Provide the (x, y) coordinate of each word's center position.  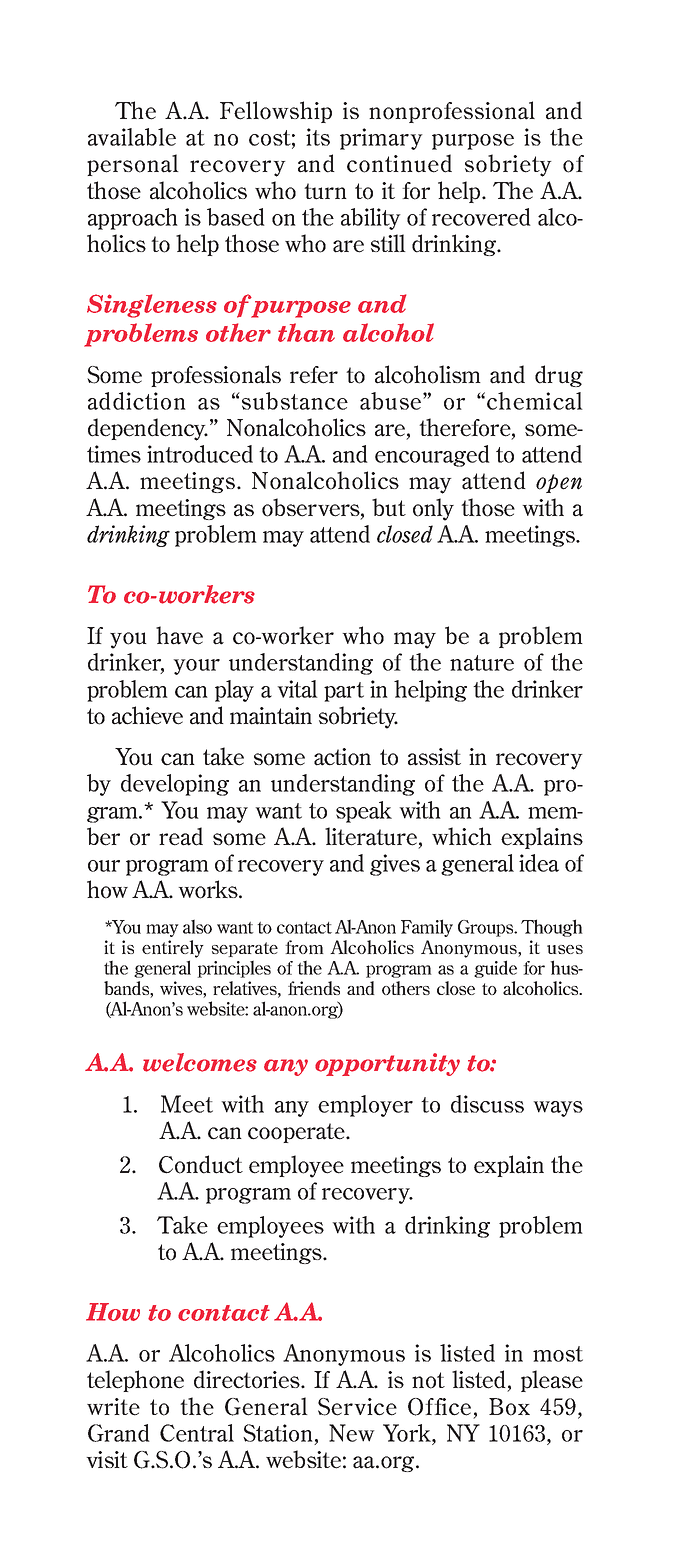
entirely (173, 949)
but (389, 507)
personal (133, 165)
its (318, 137)
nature (482, 663)
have (179, 635)
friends (314, 988)
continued (399, 163)
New (352, 1433)
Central (197, 1433)
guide (495, 969)
